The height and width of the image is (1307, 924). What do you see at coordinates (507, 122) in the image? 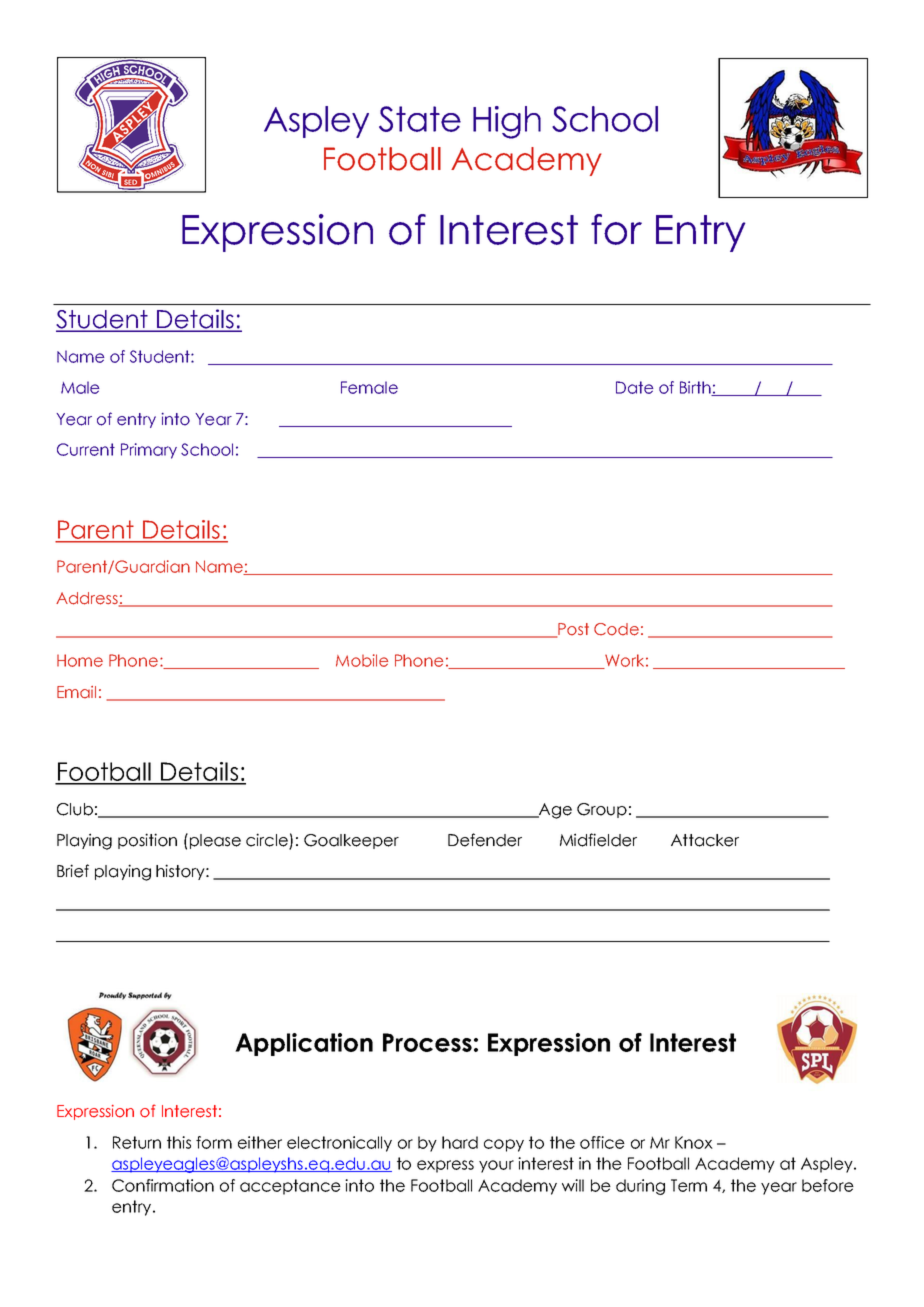
I see `High` at bounding box center [507, 122].
